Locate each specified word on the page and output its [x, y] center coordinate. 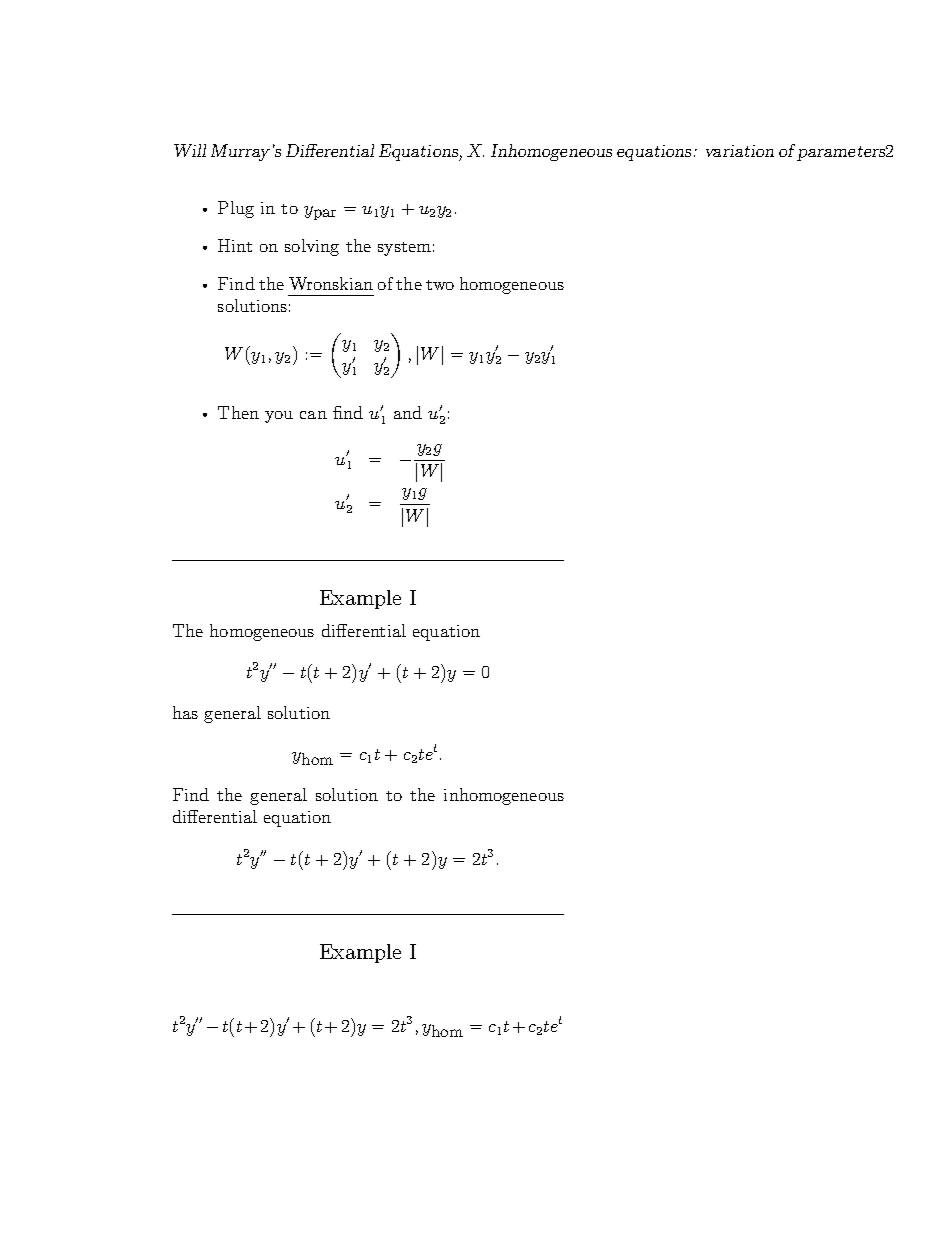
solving [312, 247]
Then [238, 412]
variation [740, 151]
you [279, 417]
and [408, 412]
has [185, 712]
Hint [235, 245]
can [313, 415]
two [440, 285]
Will [190, 150]
